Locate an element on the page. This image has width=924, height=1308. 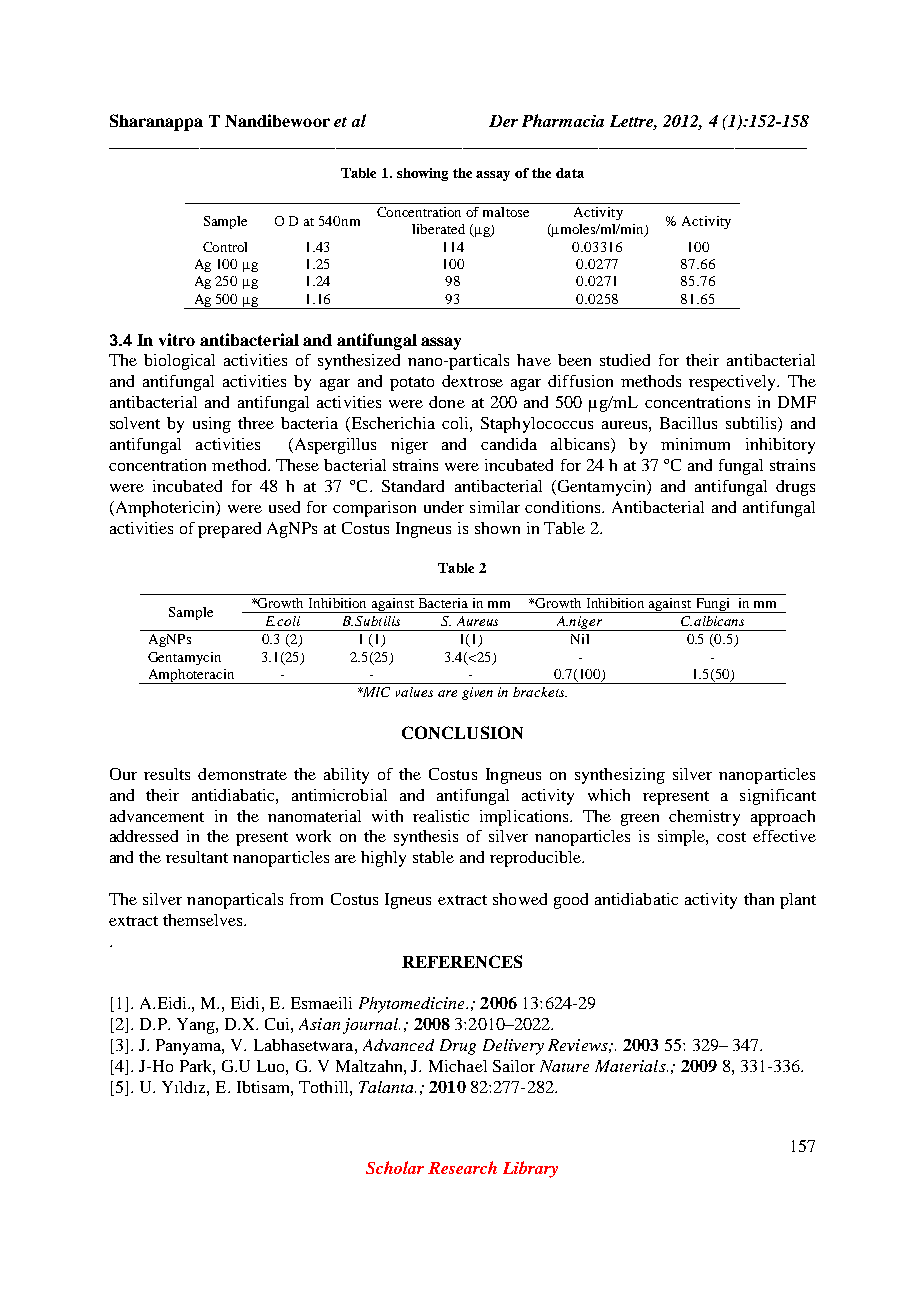
data is located at coordinates (570, 173).
